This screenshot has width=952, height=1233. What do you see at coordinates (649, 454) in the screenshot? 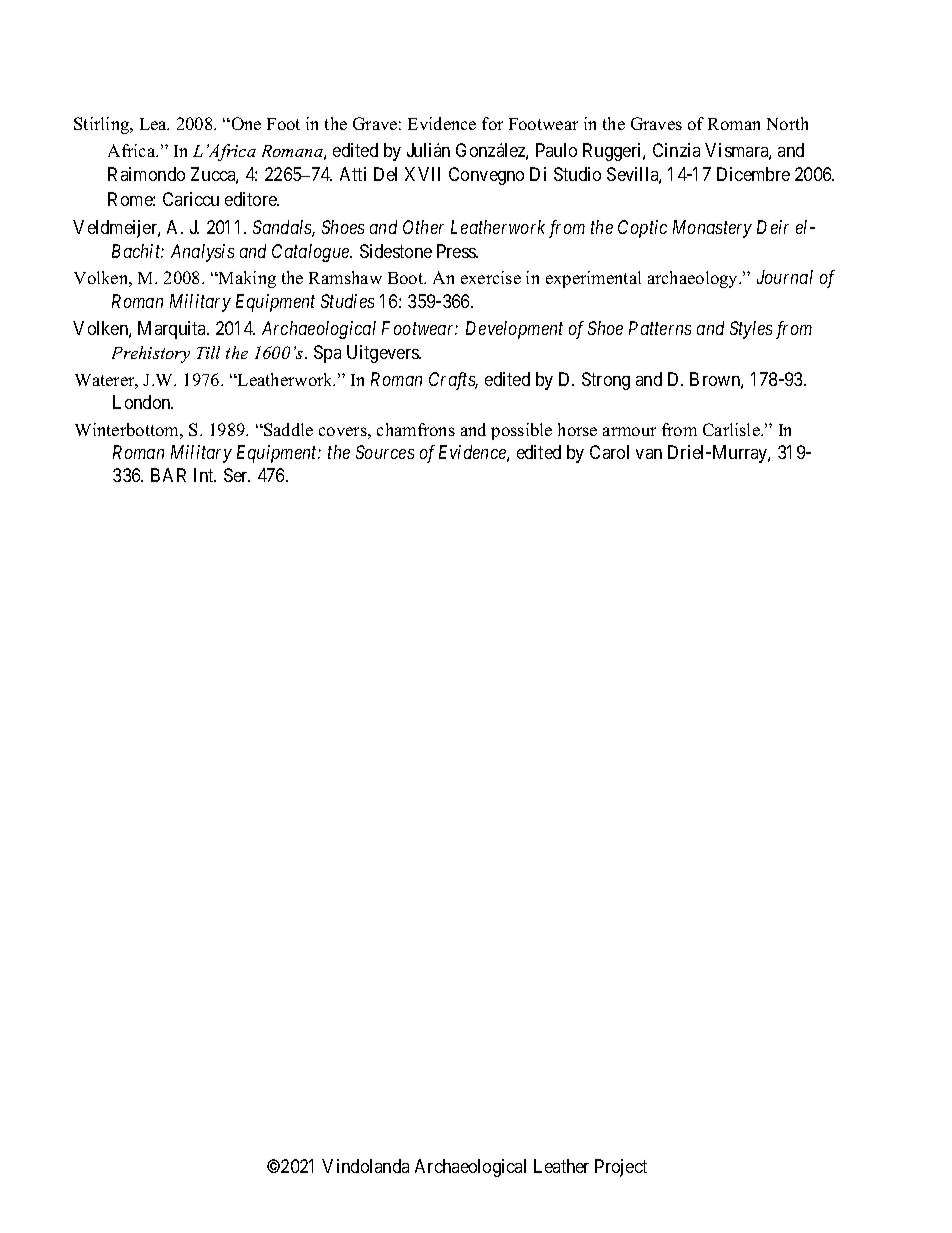
I see `van` at bounding box center [649, 454].
